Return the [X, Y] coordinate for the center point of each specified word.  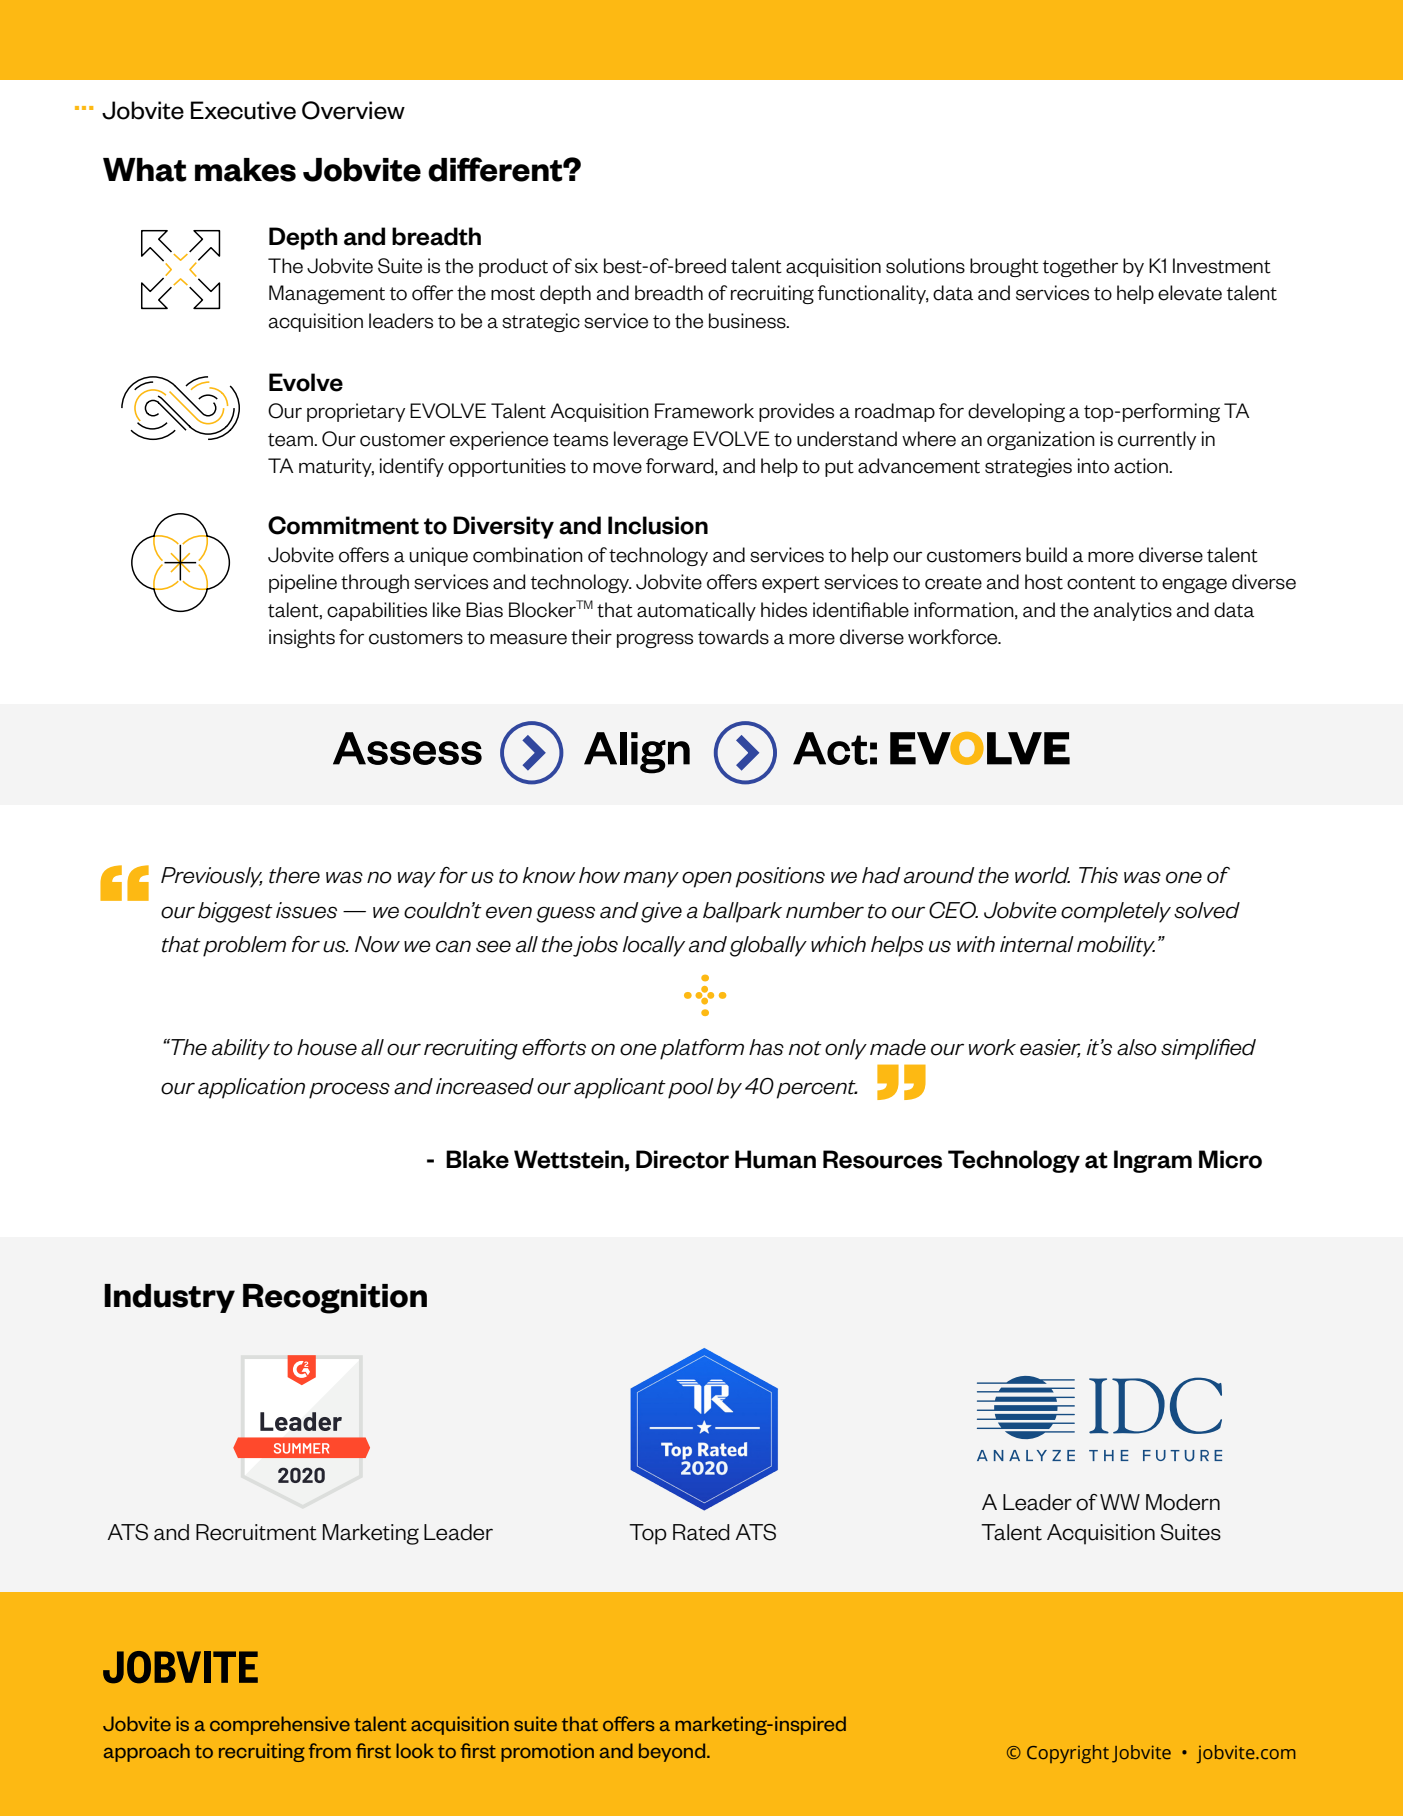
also [1137, 1047]
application [251, 1088]
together [1080, 267]
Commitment [343, 525]
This [1098, 875]
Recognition [335, 1299]
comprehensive [280, 1725]
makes [245, 170]
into [1093, 466]
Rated [701, 1532]
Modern [1183, 1502]
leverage [651, 440]
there [294, 875]
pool [691, 1088]
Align [637, 753]
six [586, 266]
